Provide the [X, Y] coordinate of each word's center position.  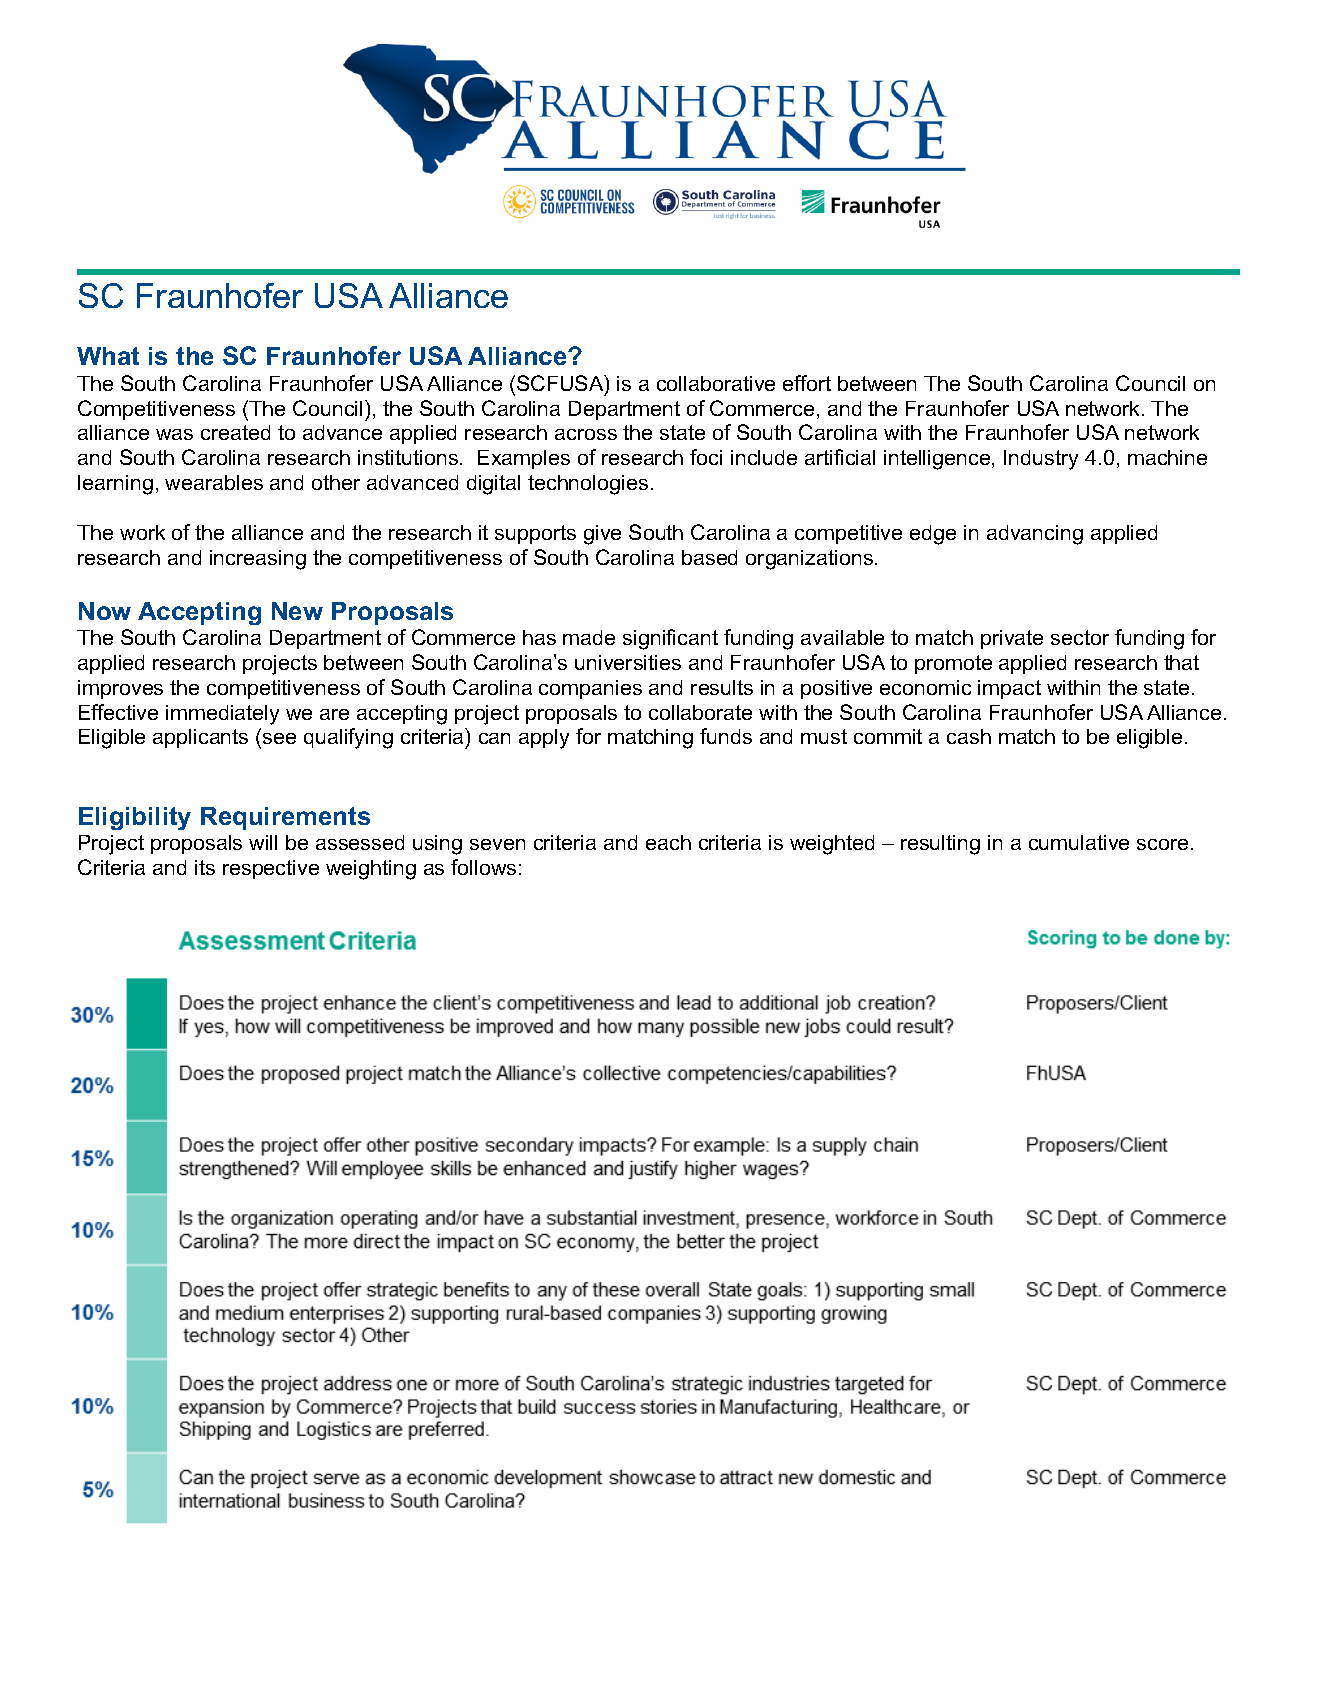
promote [953, 664]
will [263, 842]
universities [628, 662]
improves [120, 689]
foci [706, 457]
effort [807, 383]
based [709, 557]
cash [969, 736]
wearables [214, 482]
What [108, 356]
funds [726, 736]
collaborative [716, 383]
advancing [1035, 535]
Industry [1041, 460]
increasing [258, 560]
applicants [200, 738]
